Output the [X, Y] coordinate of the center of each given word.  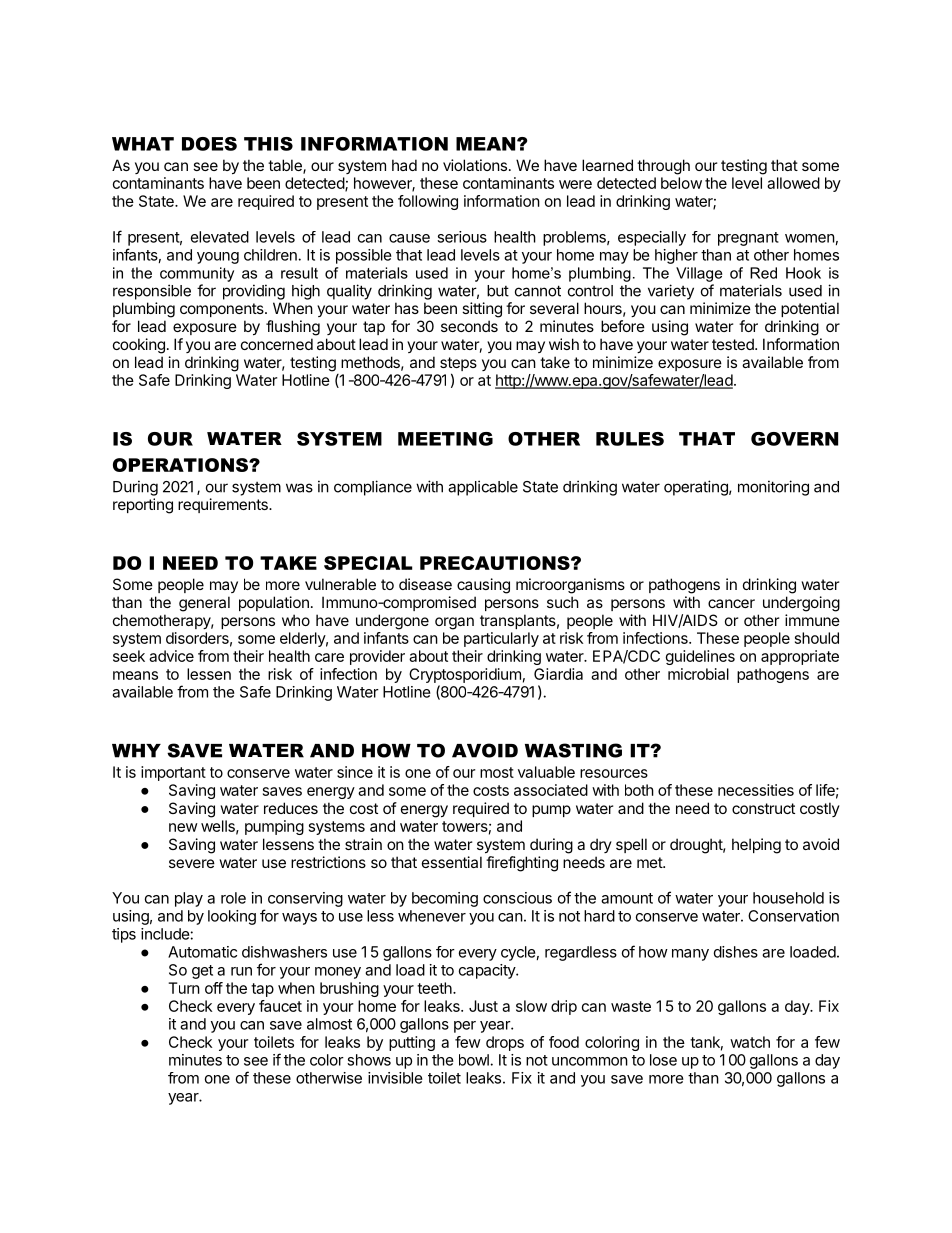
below [681, 183]
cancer [731, 603]
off [214, 988]
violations [475, 165]
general [204, 604]
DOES [209, 144]
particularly [501, 639]
